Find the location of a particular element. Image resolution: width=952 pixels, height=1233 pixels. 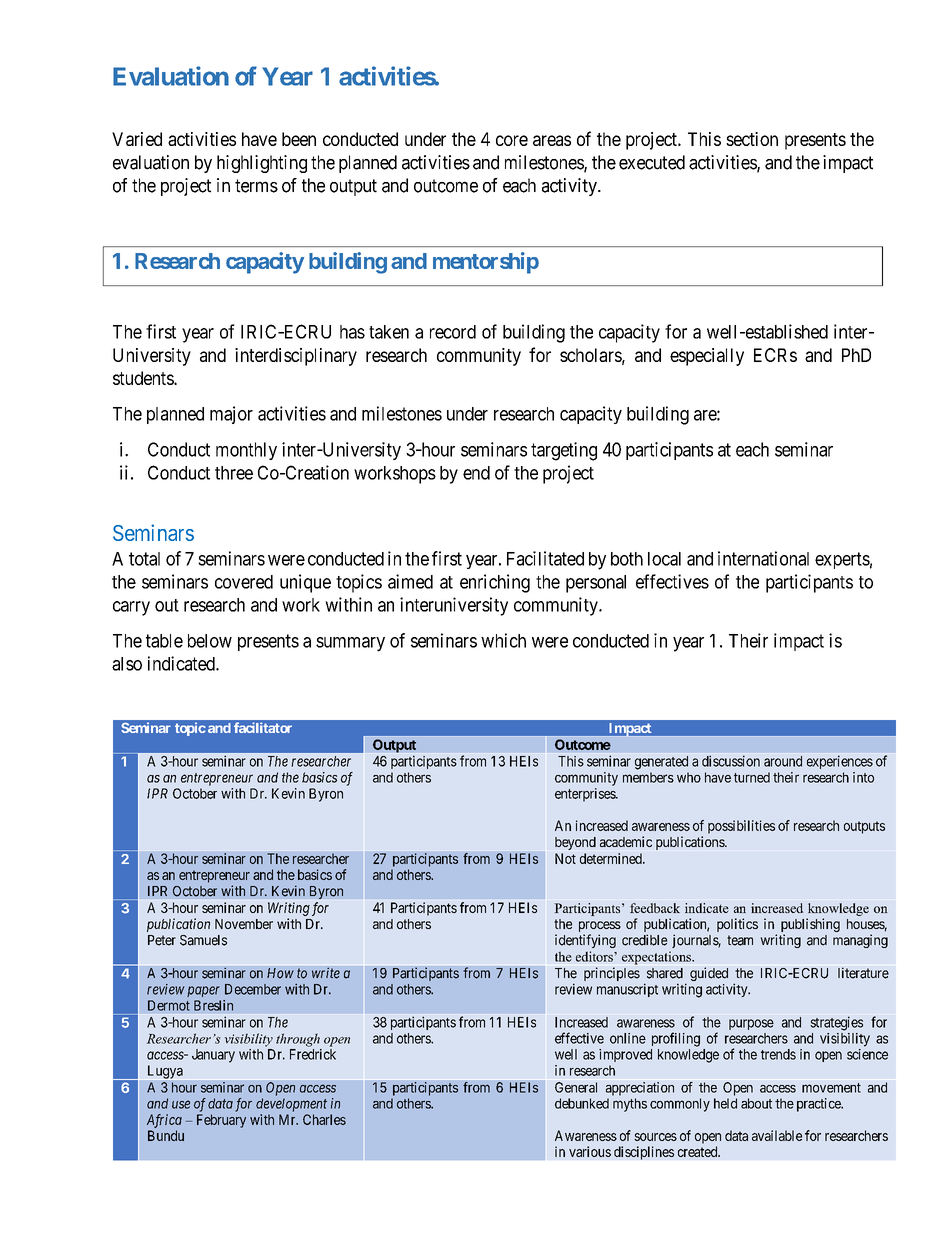

three is located at coordinates (234, 473).
